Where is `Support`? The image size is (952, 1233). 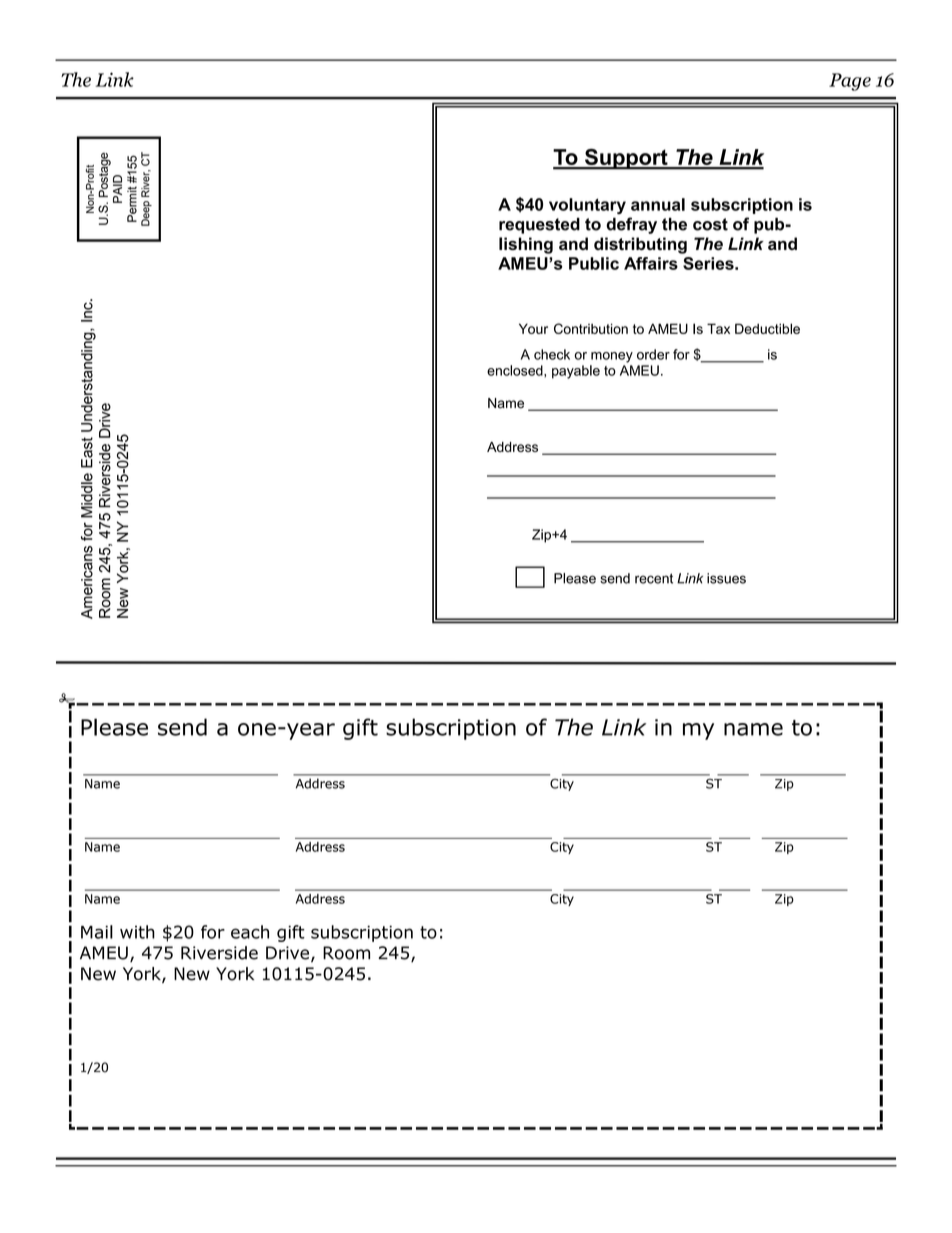 Support is located at coordinates (626, 159).
